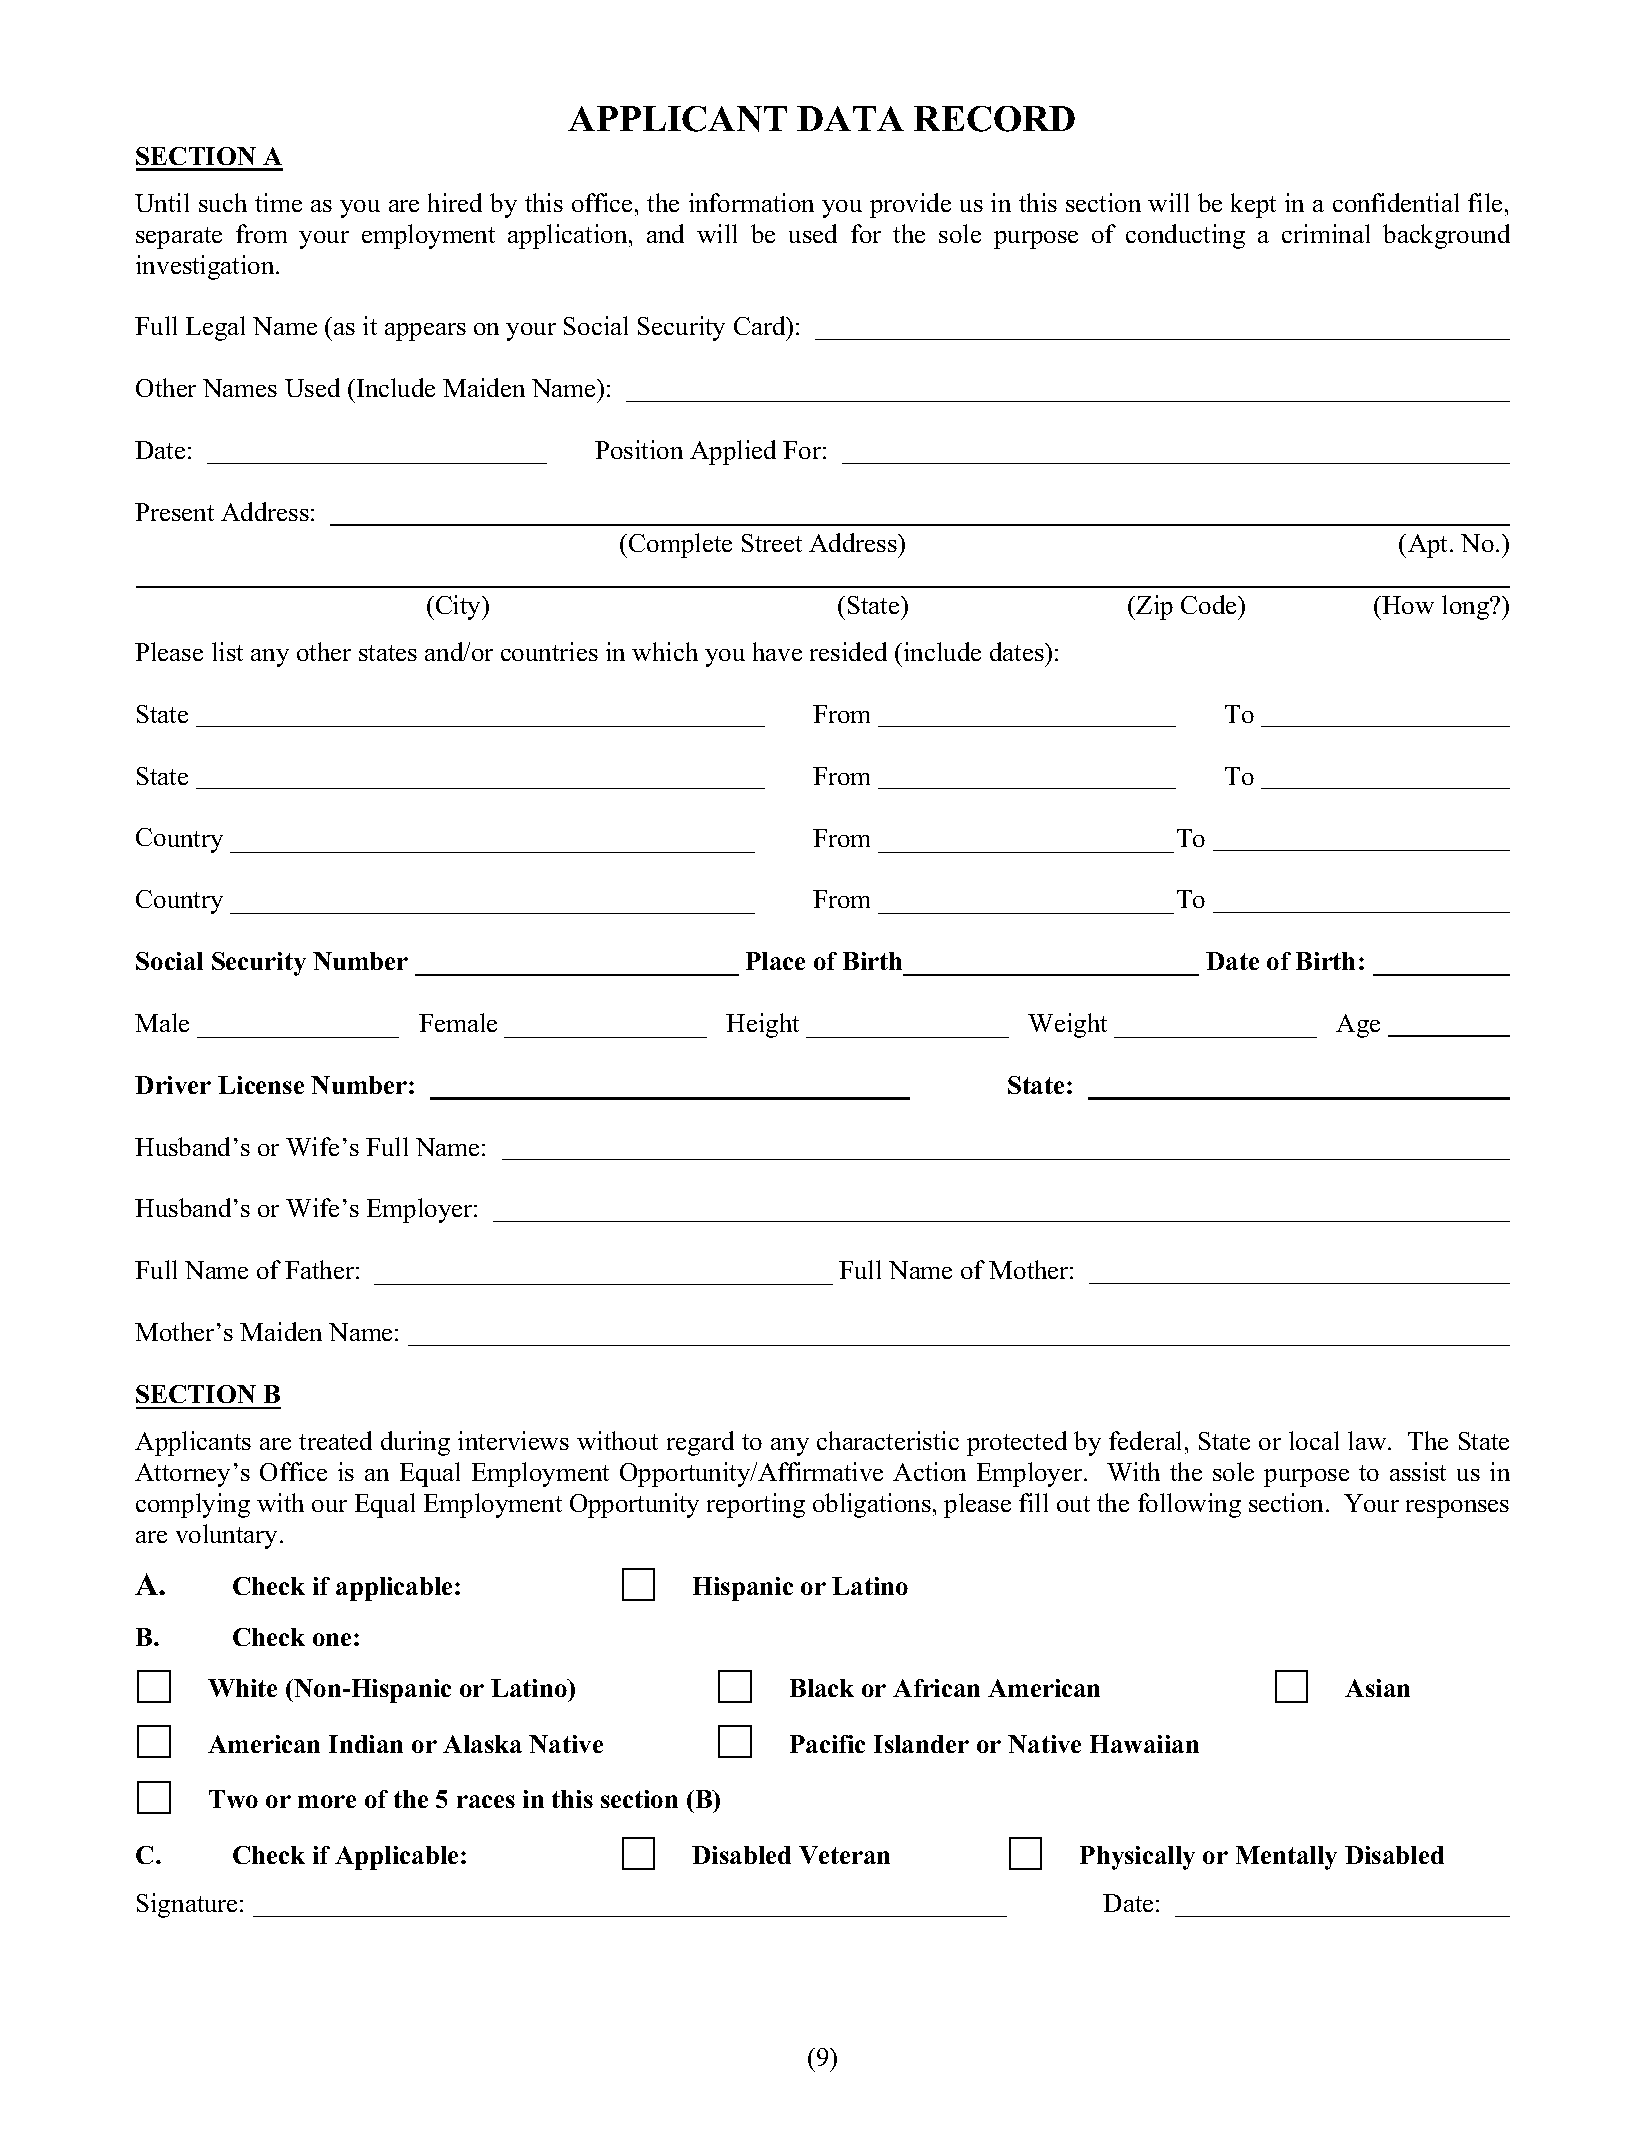  What do you see at coordinates (1358, 1026) in the image?
I see `Age` at bounding box center [1358, 1026].
